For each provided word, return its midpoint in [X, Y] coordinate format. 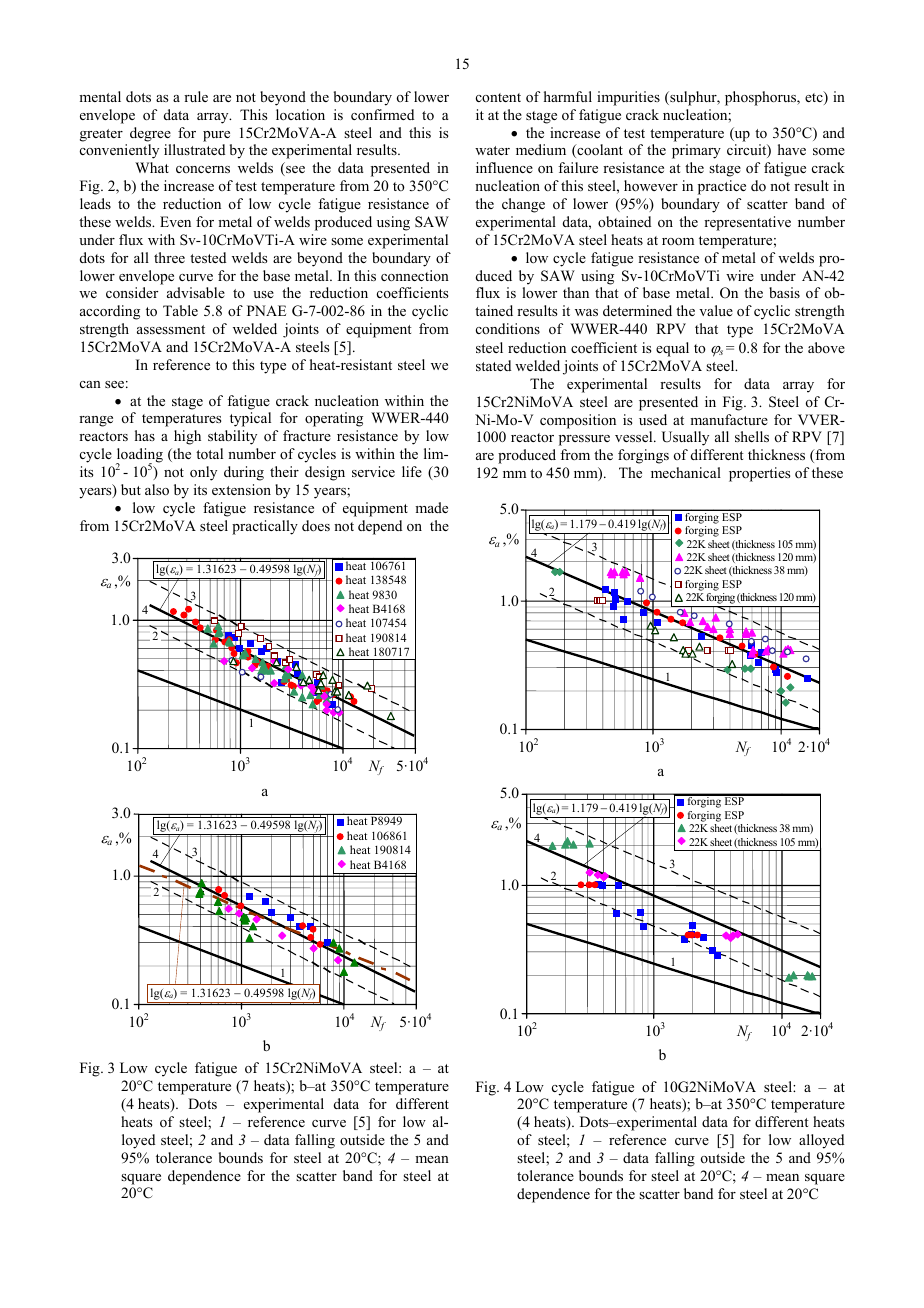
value [716, 310]
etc [815, 98]
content [498, 97]
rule [196, 96]
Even [175, 221]
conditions [508, 328]
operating [334, 419]
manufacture [729, 419]
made [431, 507]
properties [759, 474]
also [157, 490]
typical [250, 419]
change [523, 205]
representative [747, 223]
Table [180, 310]
